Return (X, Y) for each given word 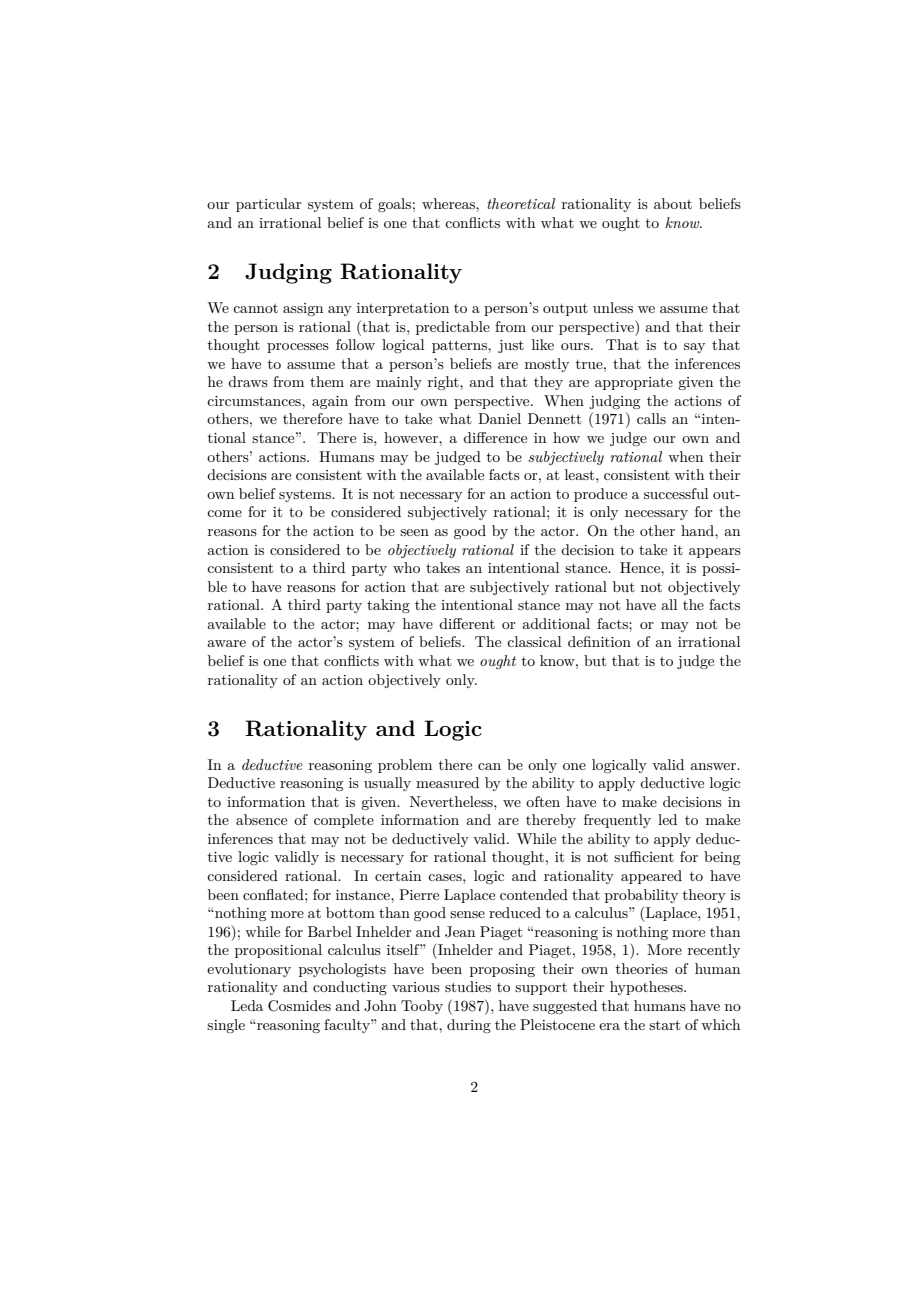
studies (468, 986)
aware (226, 643)
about (673, 203)
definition (599, 641)
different (467, 623)
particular (269, 205)
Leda (247, 1005)
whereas (449, 203)
